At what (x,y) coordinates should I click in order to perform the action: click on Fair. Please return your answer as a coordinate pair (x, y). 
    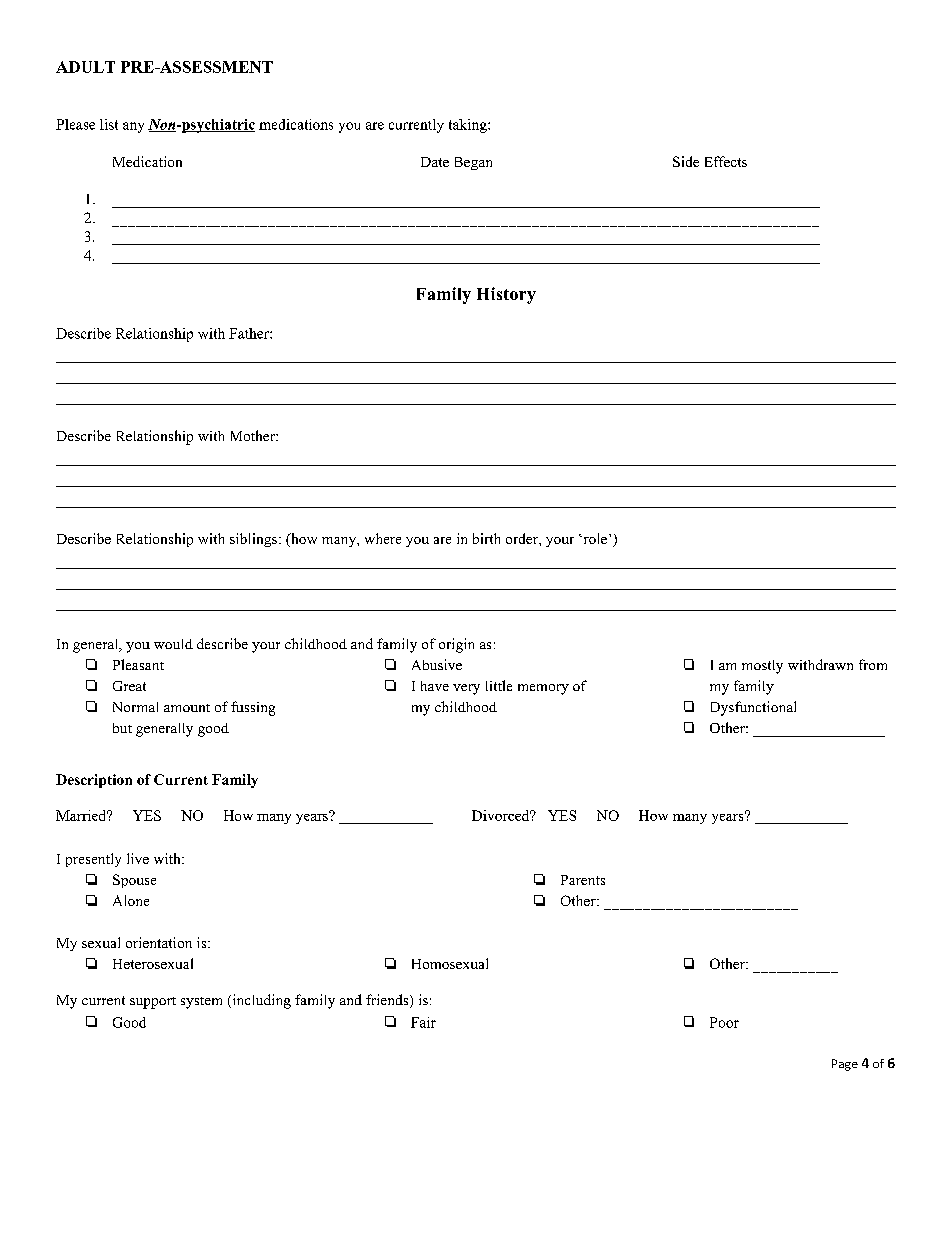
    Looking at the image, I should click on (423, 1022).
